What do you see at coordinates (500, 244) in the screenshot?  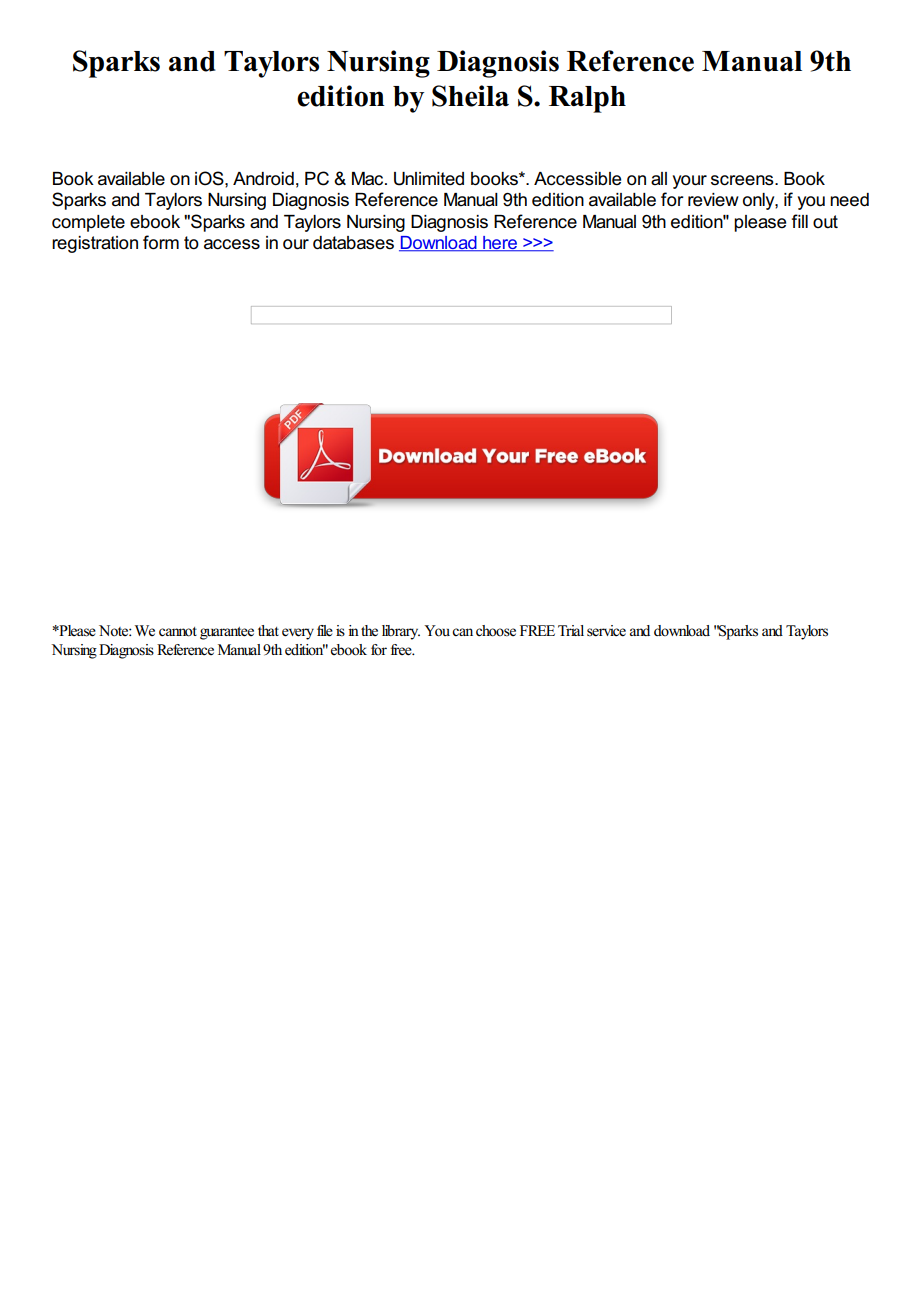 I see `here` at bounding box center [500, 244].
